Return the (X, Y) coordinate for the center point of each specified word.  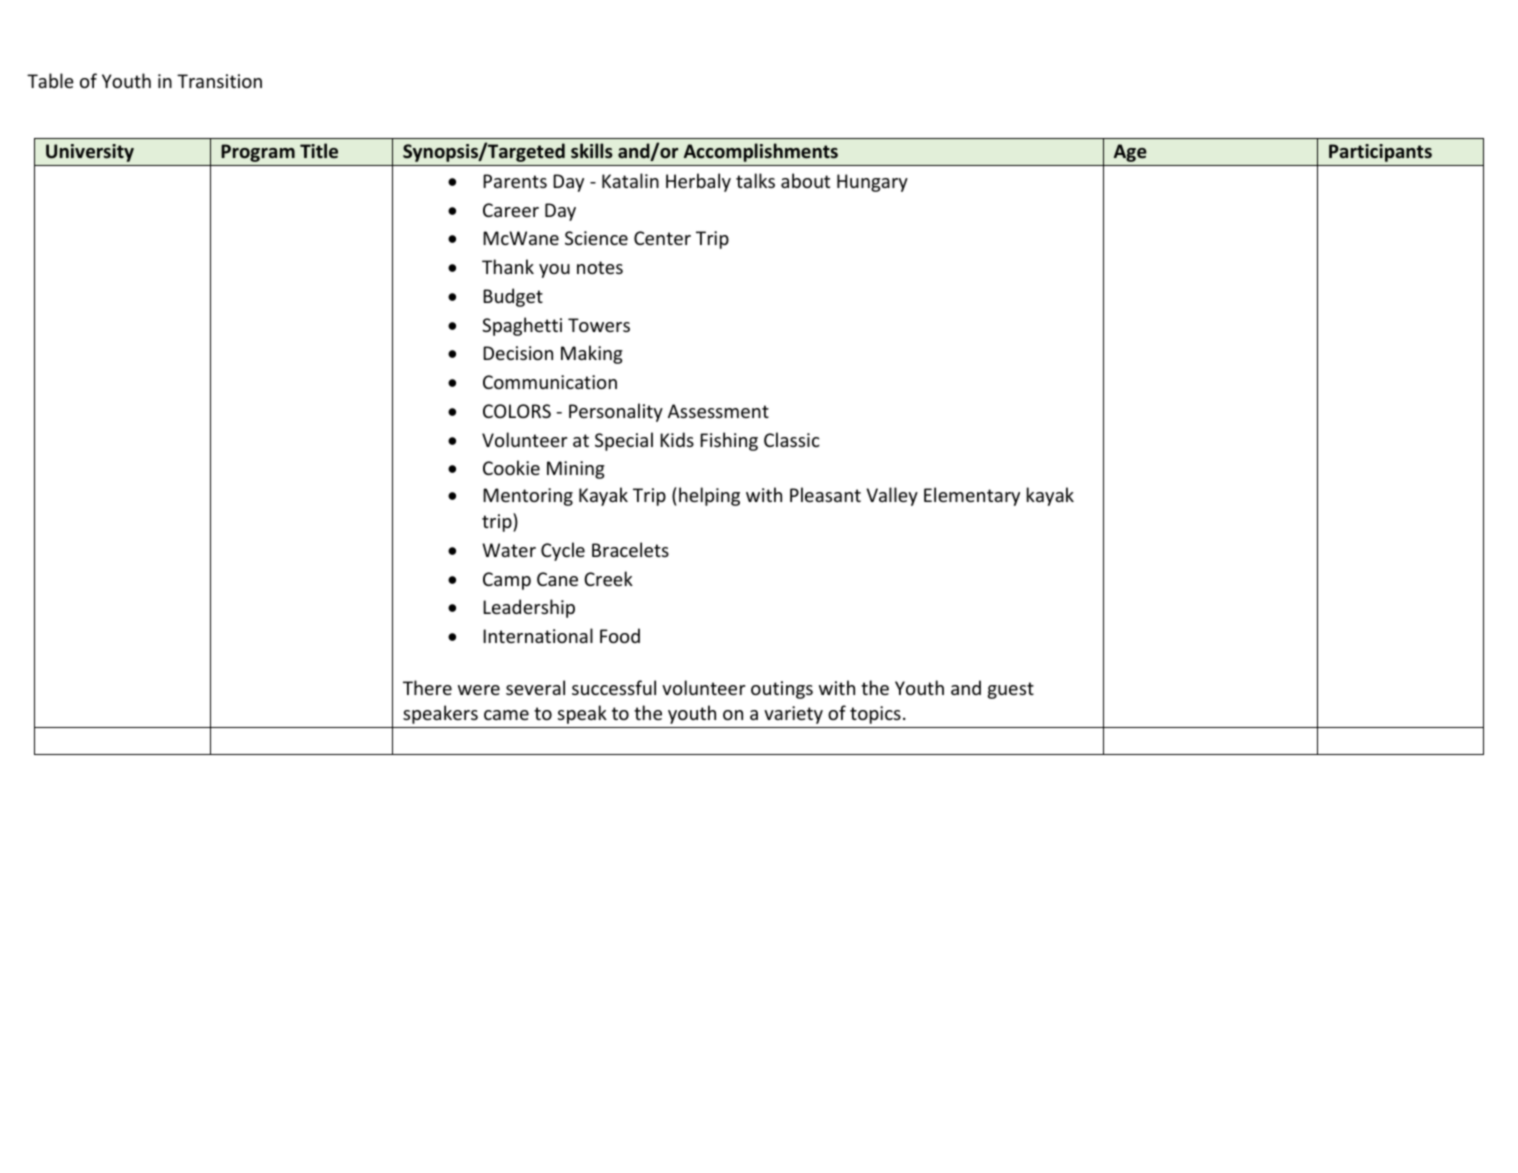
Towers (599, 325)
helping (709, 496)
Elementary (972, 496)
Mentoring (528, 497)
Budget (513, 297)
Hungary (872, 183)
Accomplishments (761, 152)
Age (1130, 153)
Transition (219, 81)
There (427, 687)
